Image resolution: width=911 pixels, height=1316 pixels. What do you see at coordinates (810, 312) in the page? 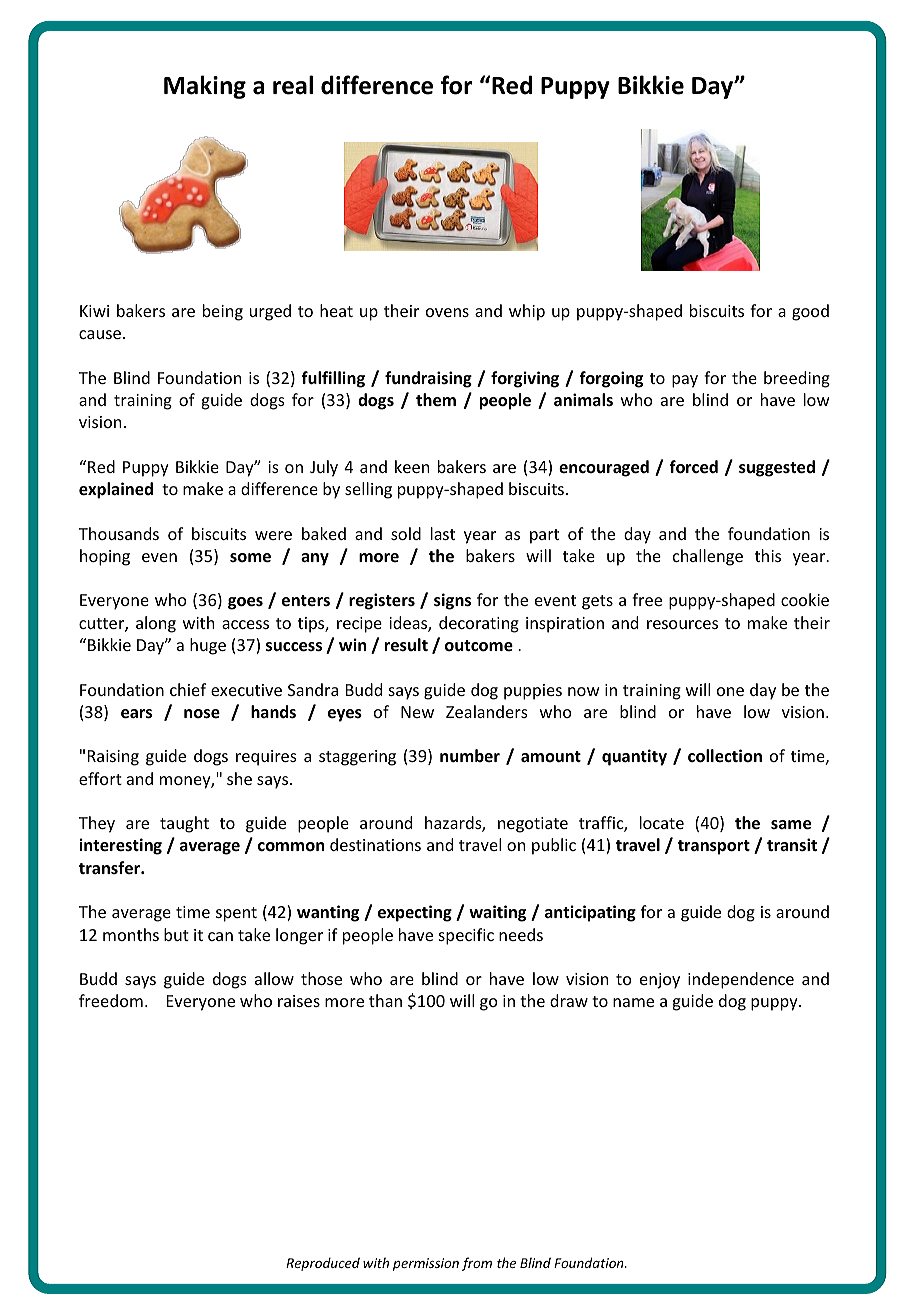
I see `good` at bounding box center [810, 312].
